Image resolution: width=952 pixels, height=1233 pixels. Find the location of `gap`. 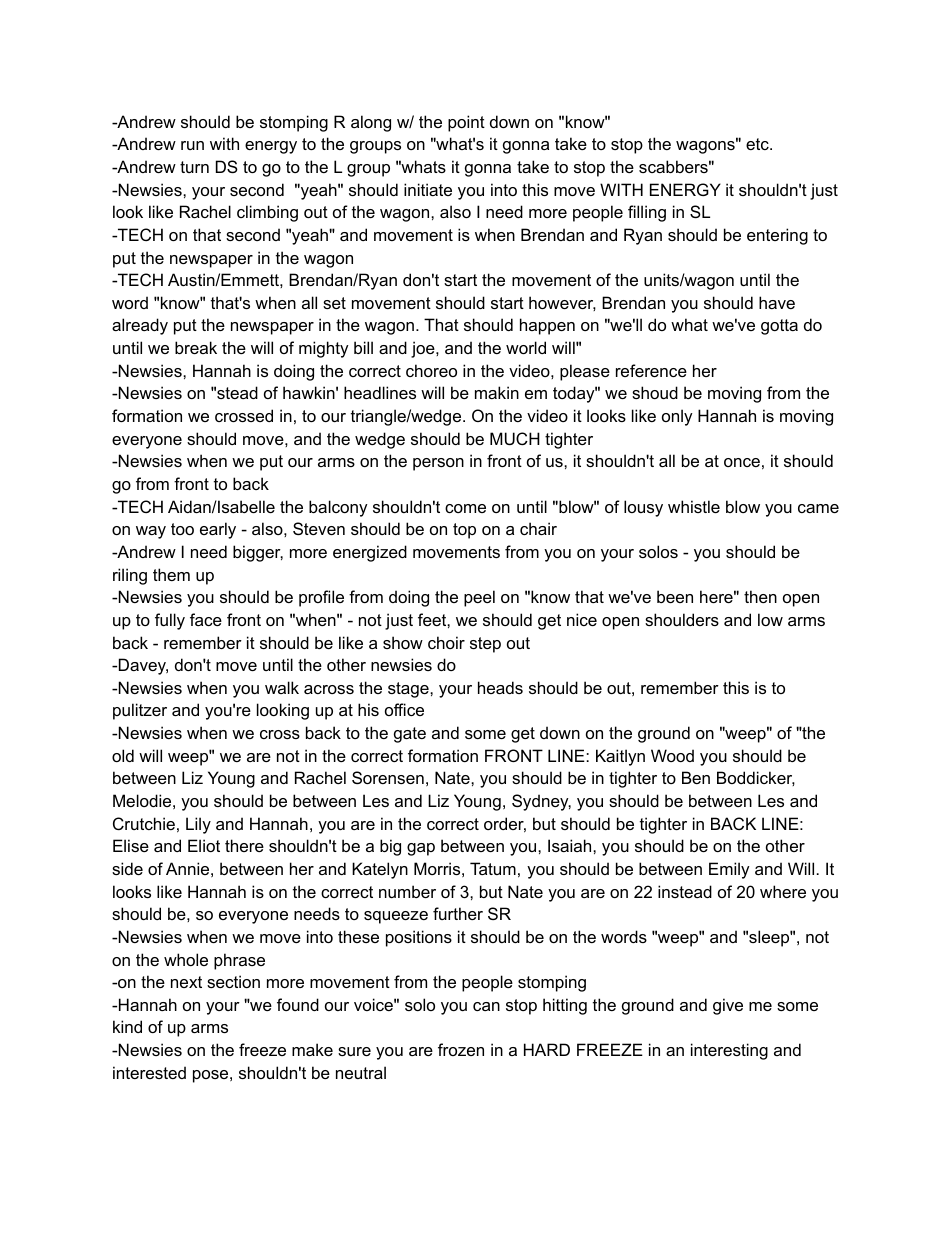

gap is located at coordinates (421, 849).
